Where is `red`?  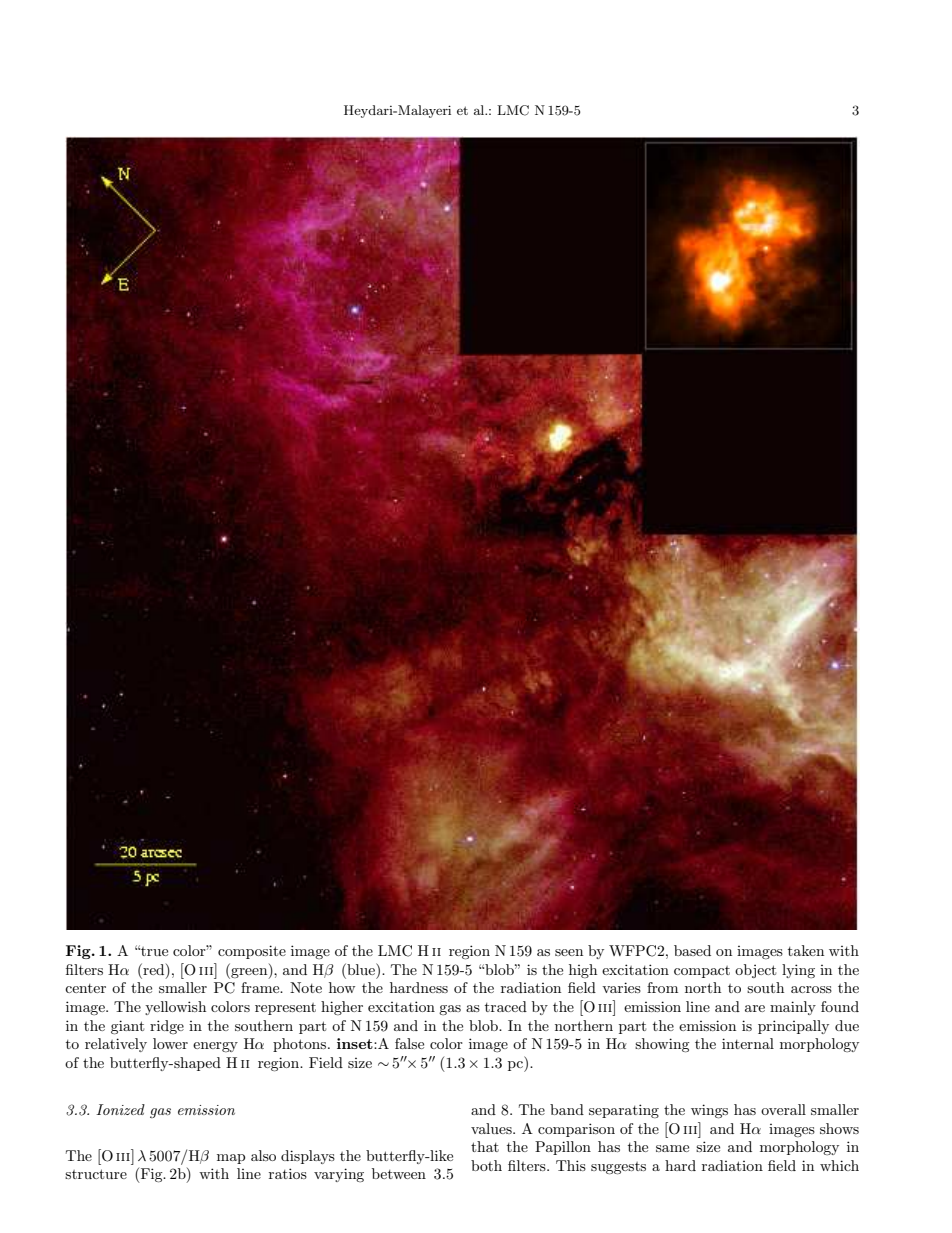 red is located at coordinates (154, 969).
